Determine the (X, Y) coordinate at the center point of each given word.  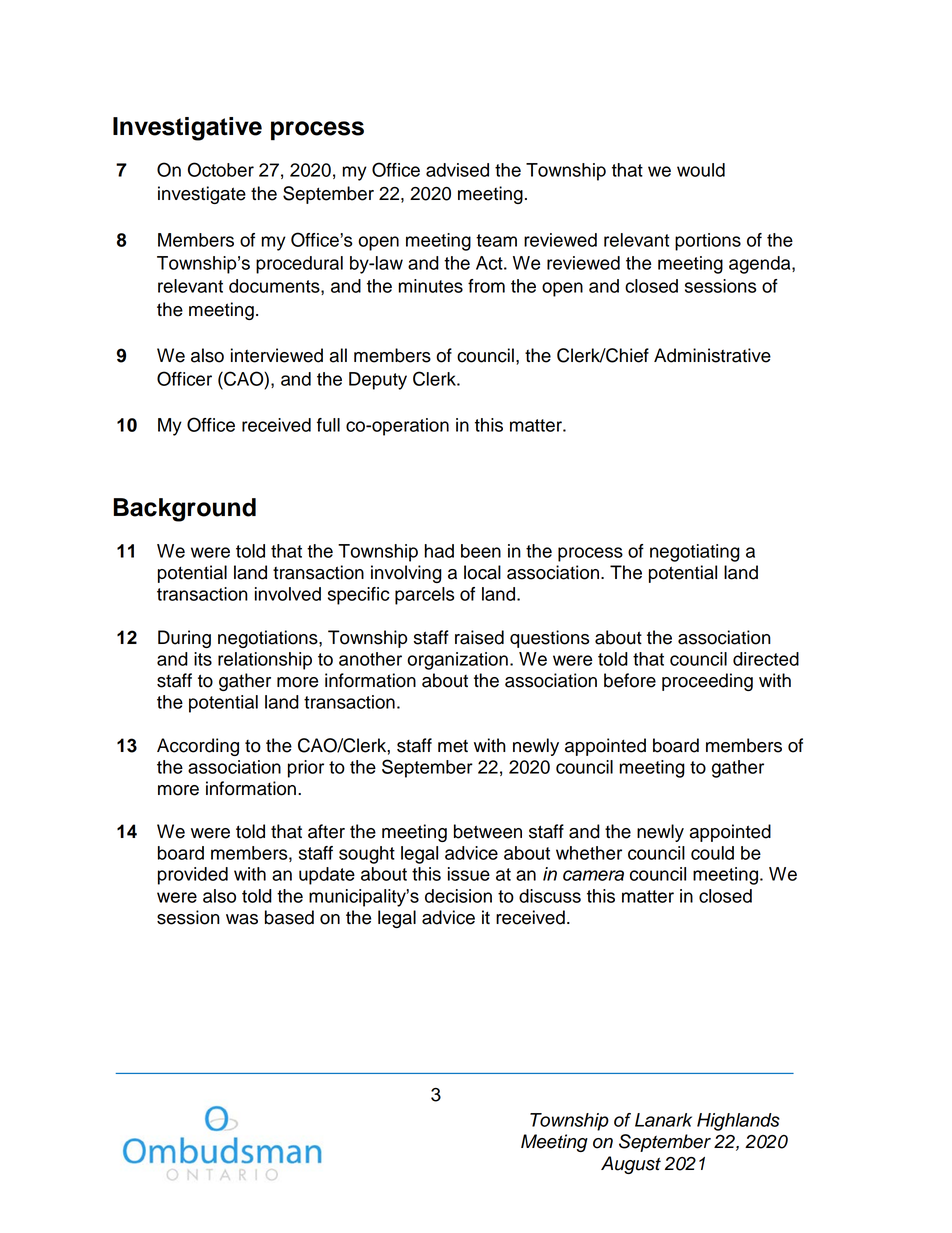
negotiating (695, 553)
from (486, 286)
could (712, 853)
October (221, 169)
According (198, 747)
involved (288, 594)
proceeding (707, 682)
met (453, 746)
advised (457, 170)
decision (458, 896)
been (481, 551)
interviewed (277, 355)
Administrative (712, 355)
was (242, 919)
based (289, 917)
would (701, 170)
